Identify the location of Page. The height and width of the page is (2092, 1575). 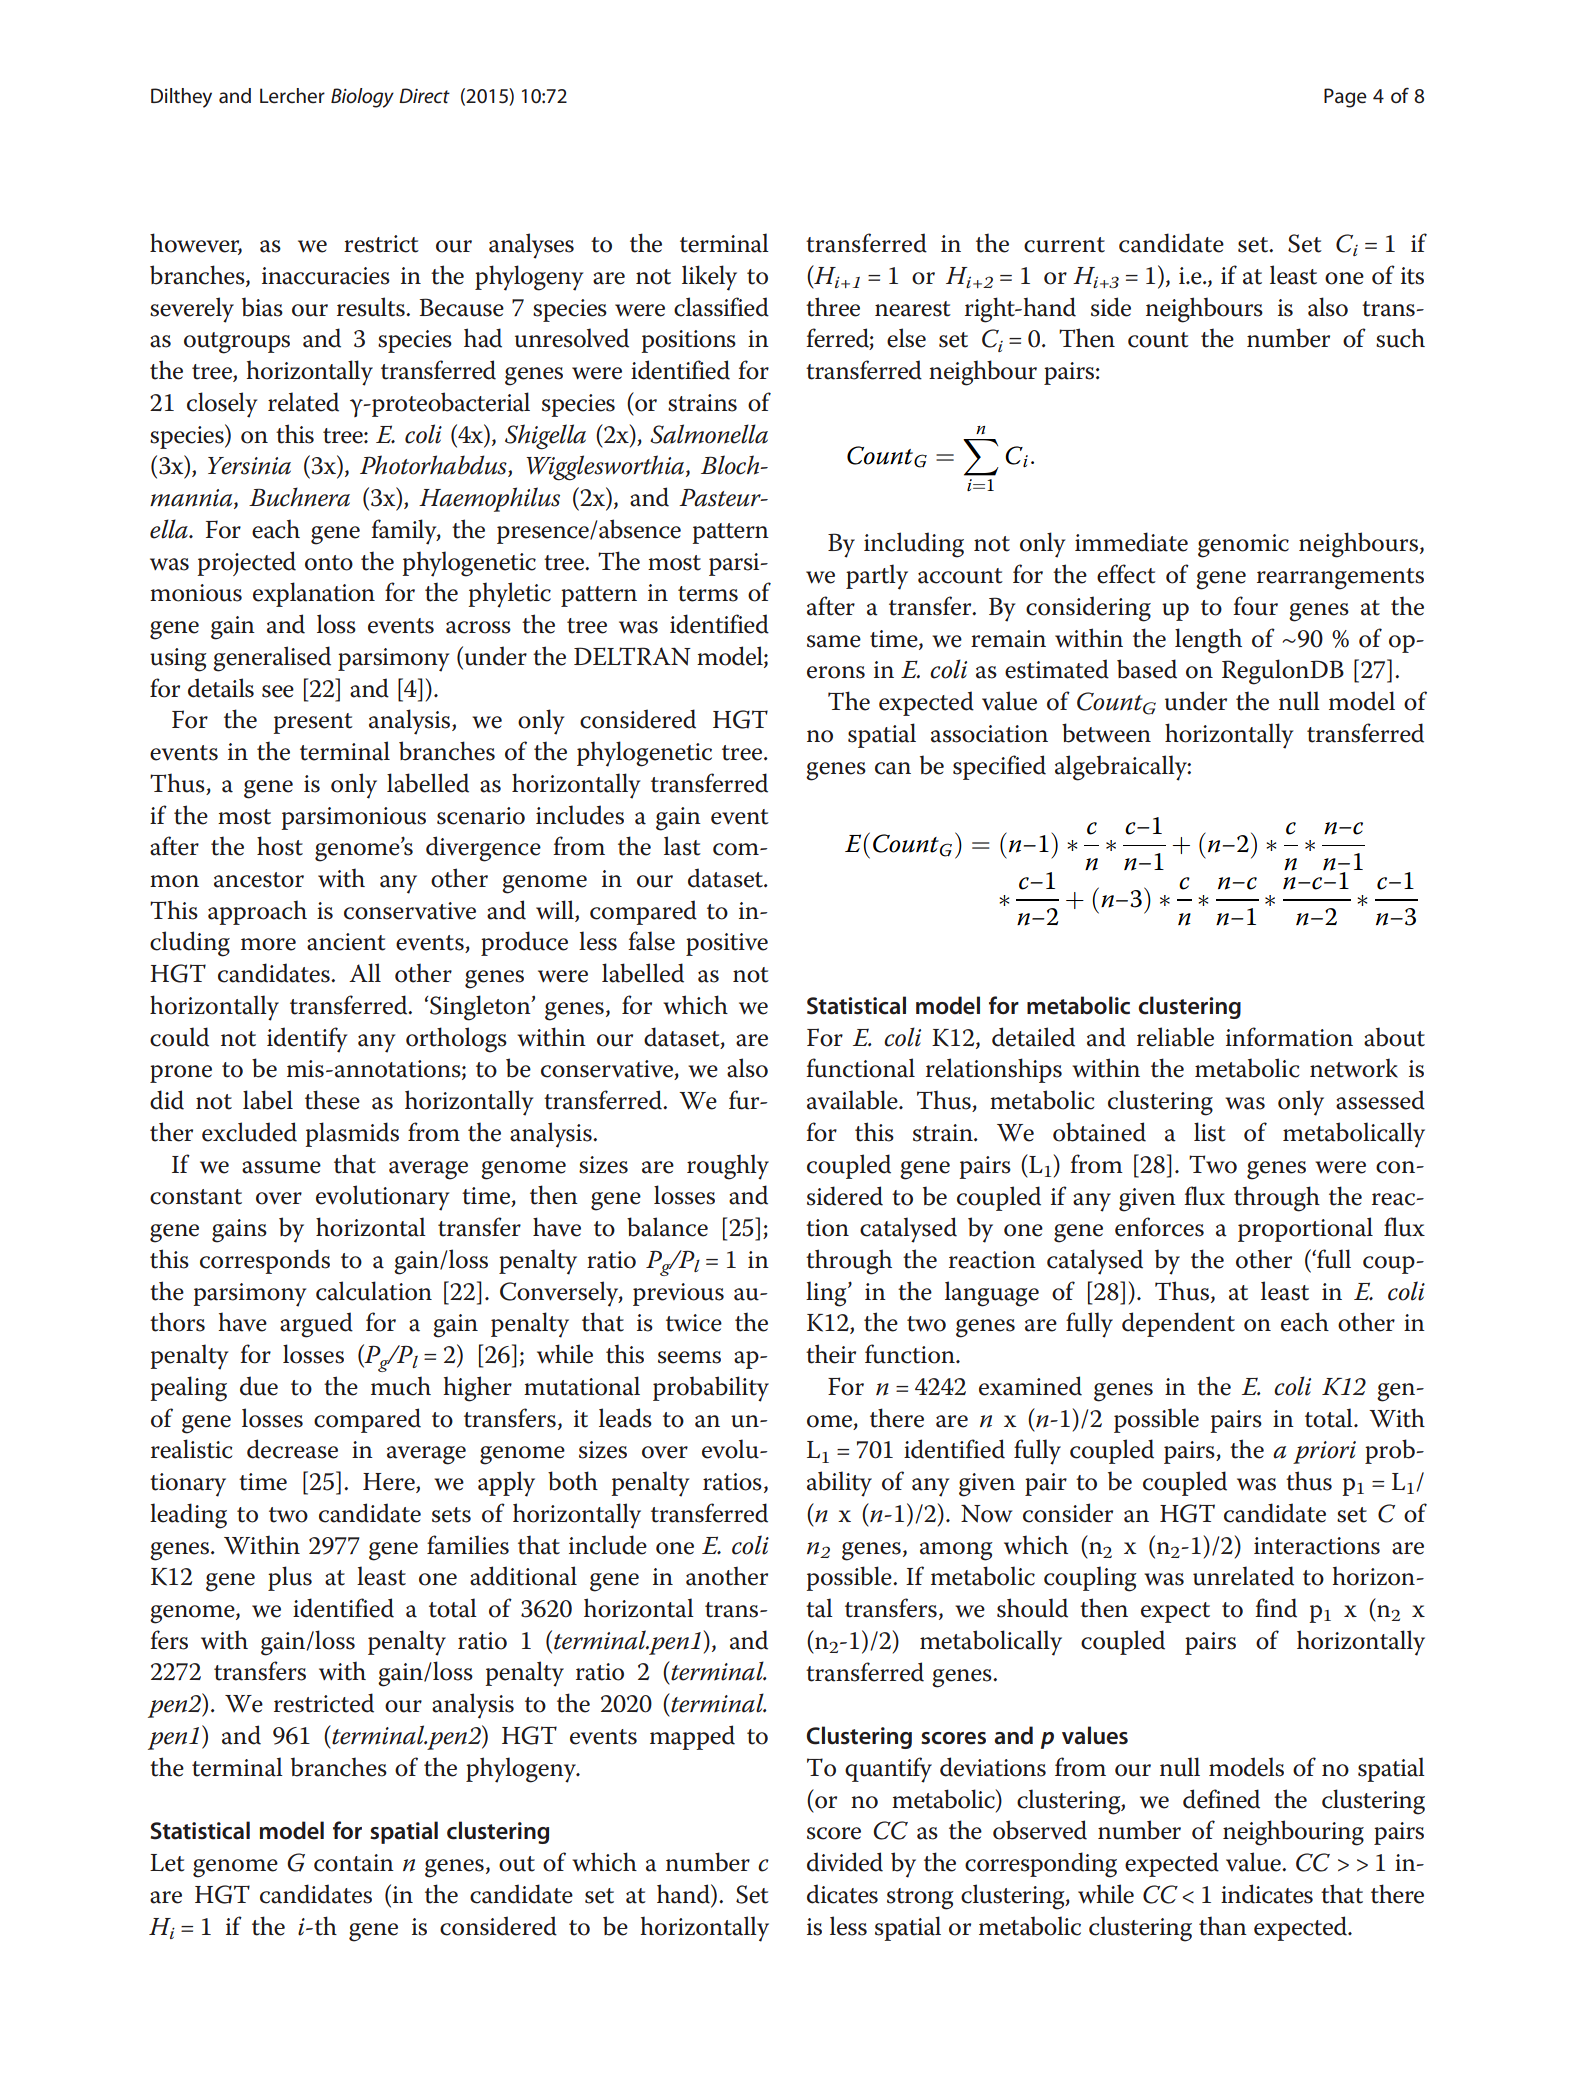
(1345, 98).
